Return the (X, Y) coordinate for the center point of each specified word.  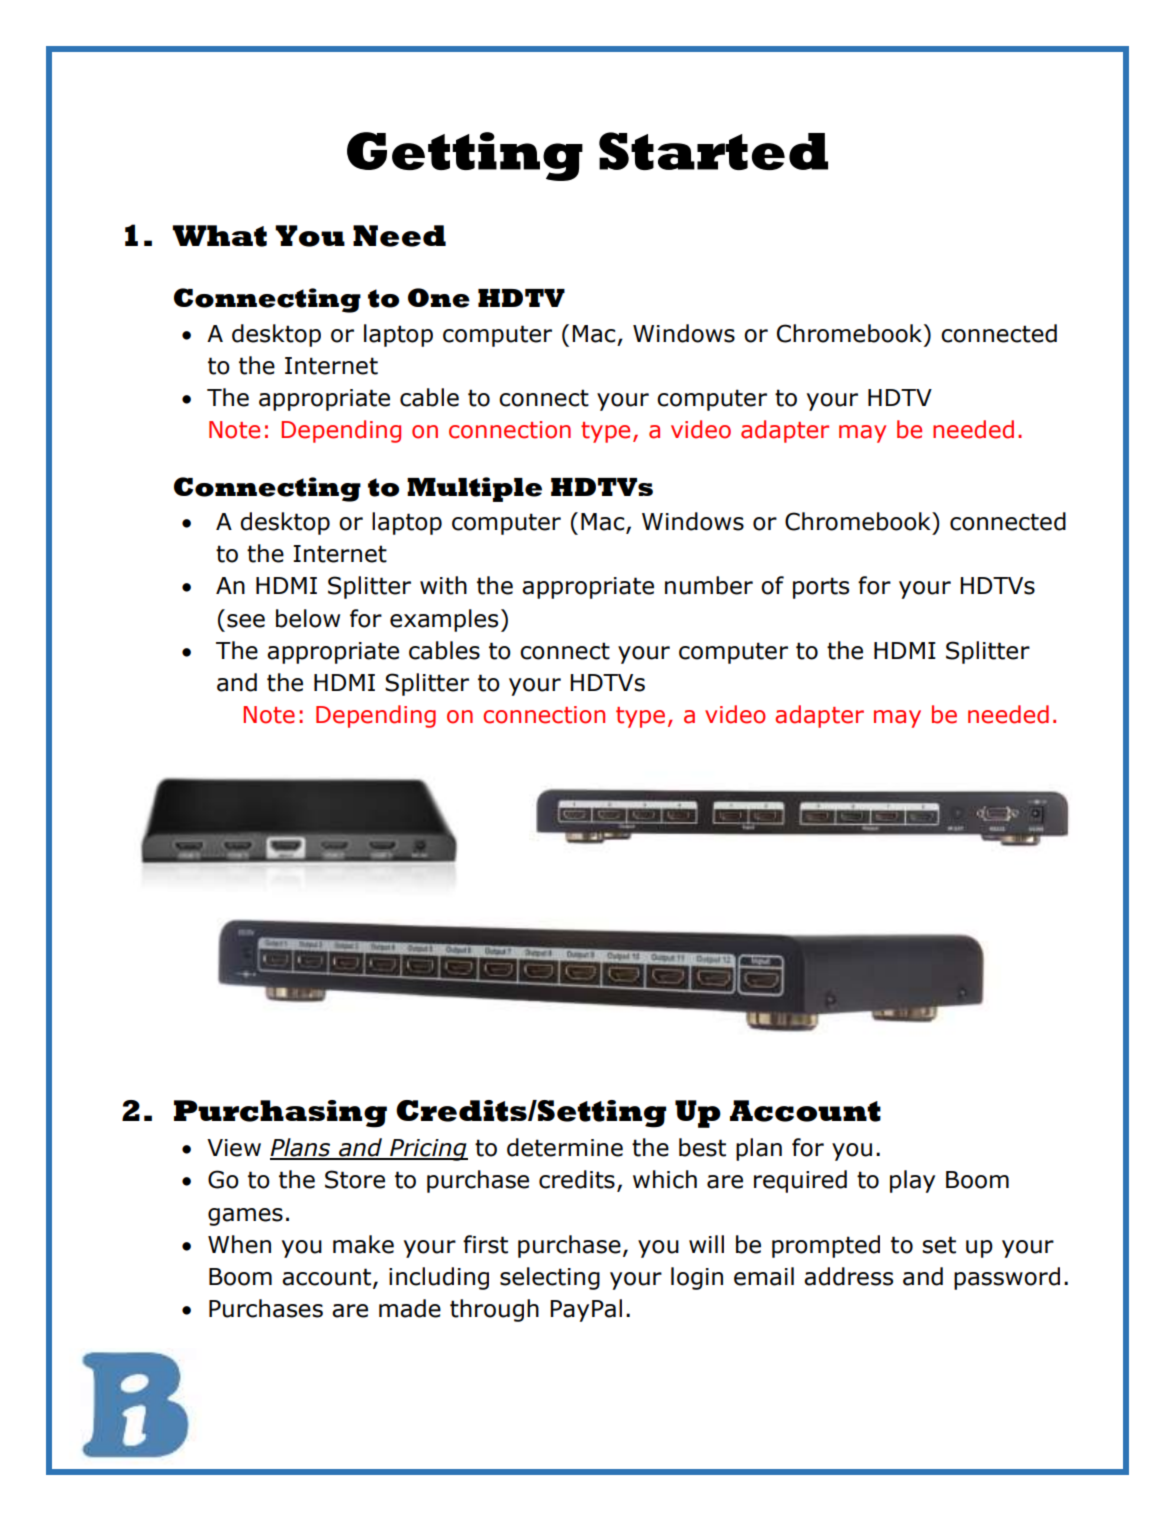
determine (565, 1147)
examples (444, 620)
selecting (550, 1278)
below (308, 618)
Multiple (474, 489)
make (363, 1244)
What (219, 236)
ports (821, 588)
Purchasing (280, 1114)
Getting (465, 156)
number (709, 585)
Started (713, 151)
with (443, 585)
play (912, 1181)
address (848, 1276)
